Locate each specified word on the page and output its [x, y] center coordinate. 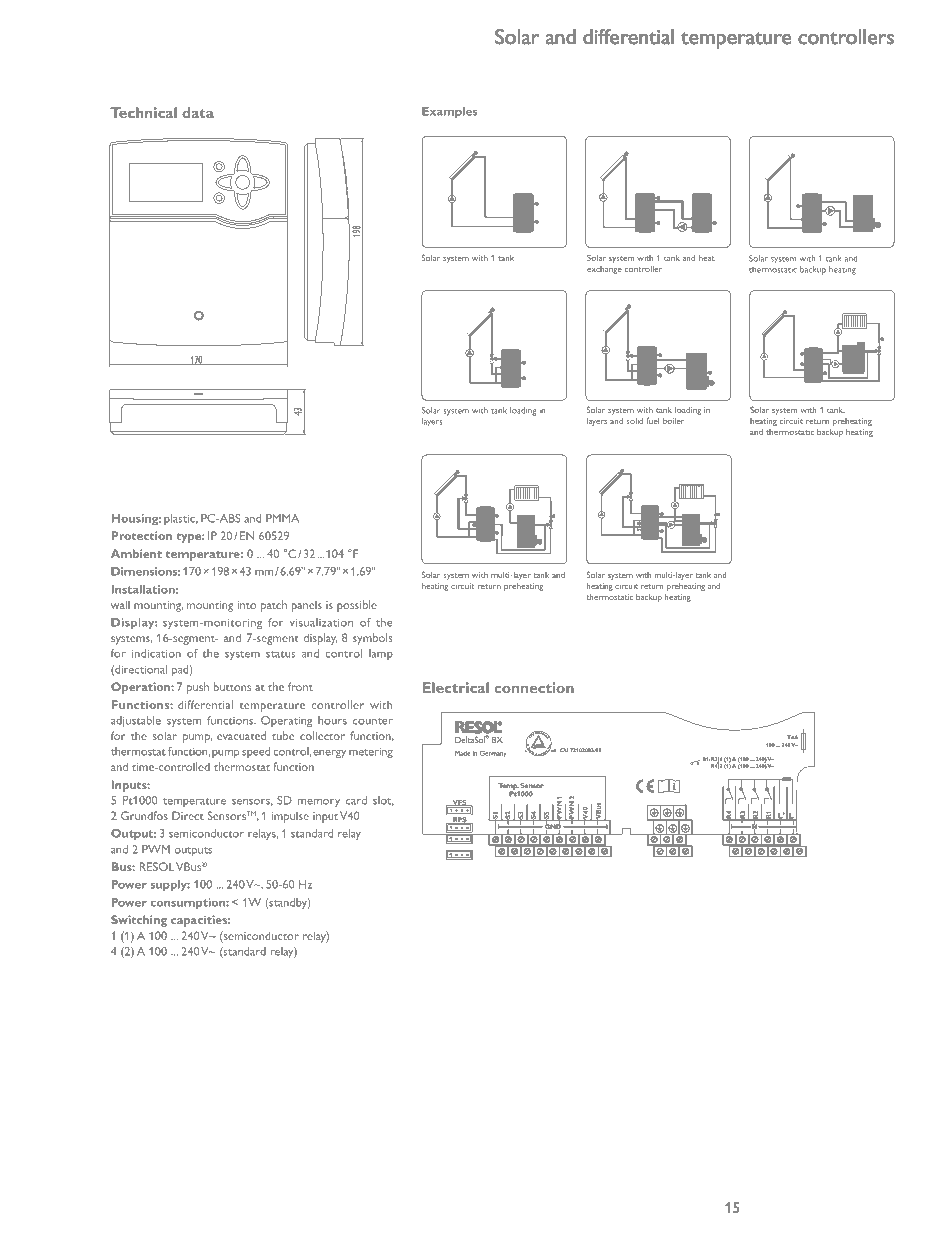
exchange [604, 270]
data [198, 112]
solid [634, 421]
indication [156, 653]
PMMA [282, 518]
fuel [652, 420]
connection [534, 687]
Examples [449, 113]
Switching [139, 921]
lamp [381, 654]
